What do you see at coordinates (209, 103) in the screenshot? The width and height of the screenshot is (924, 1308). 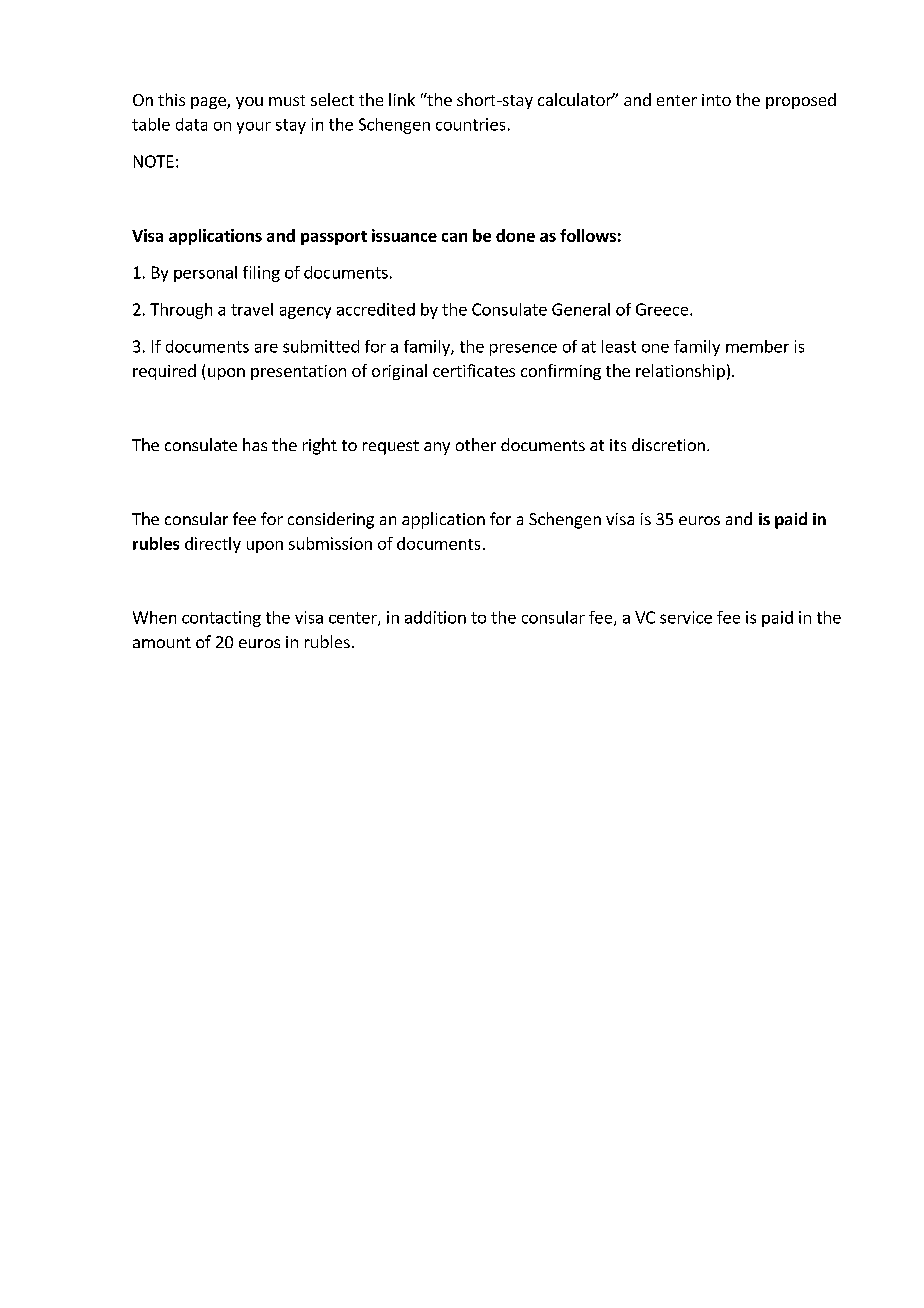 I see `page` at bounding box center [209, 103].
